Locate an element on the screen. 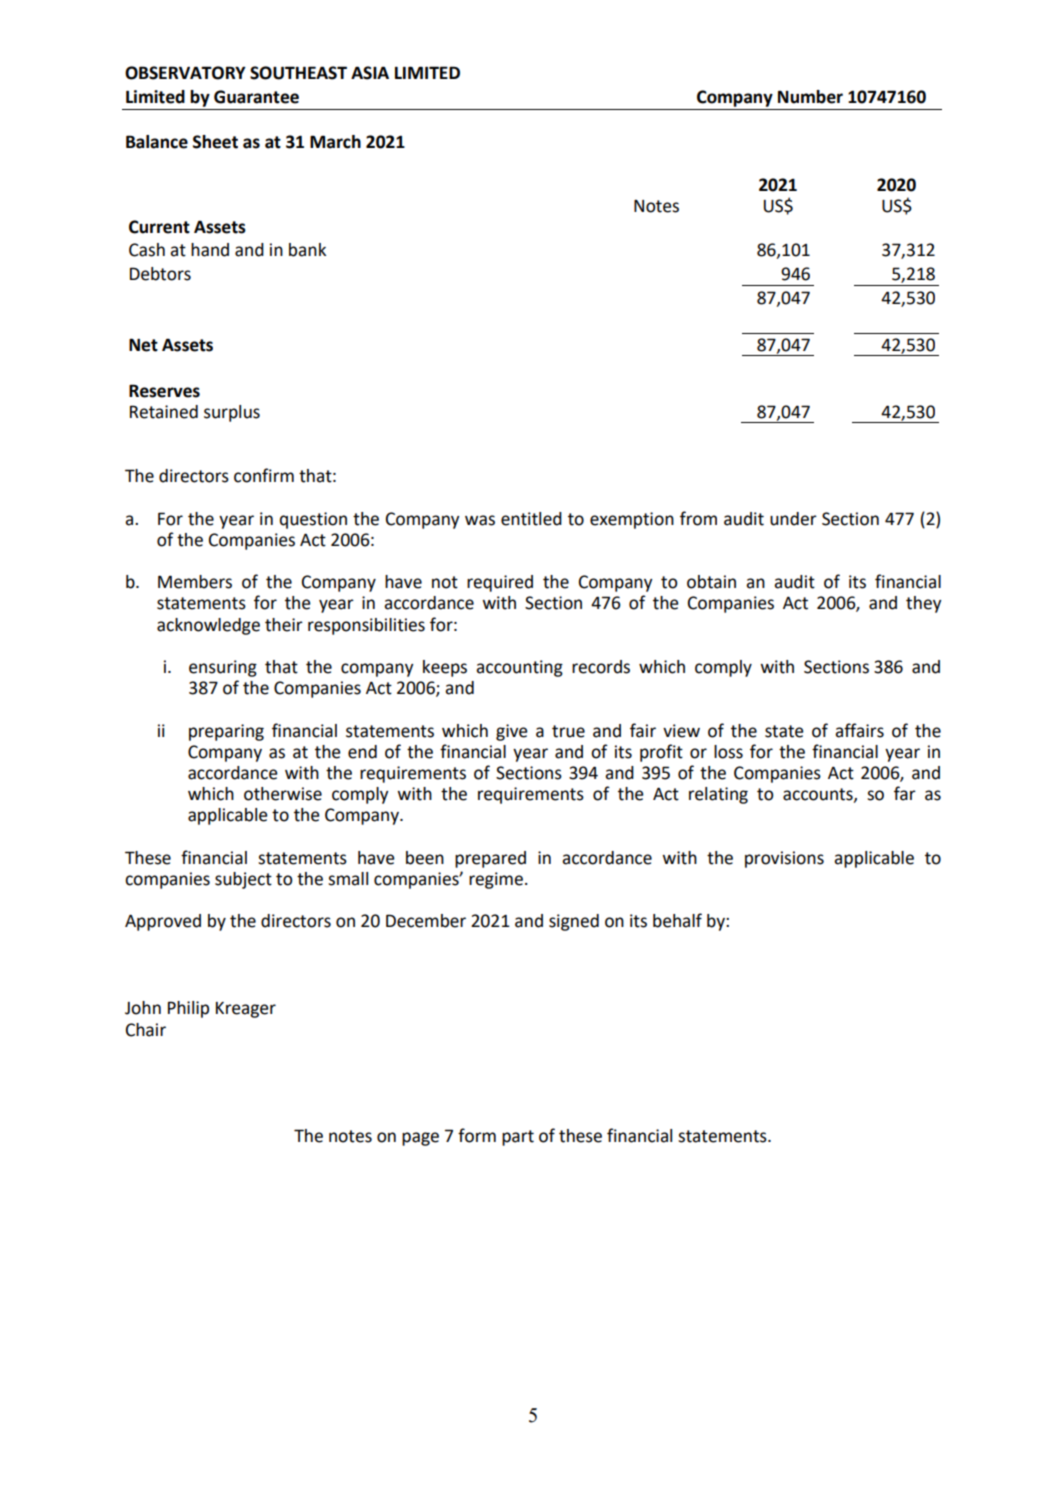 Image resolution: width=1051 pixels, height=1487 pixels. part is located at coordinates (518, 1138).
